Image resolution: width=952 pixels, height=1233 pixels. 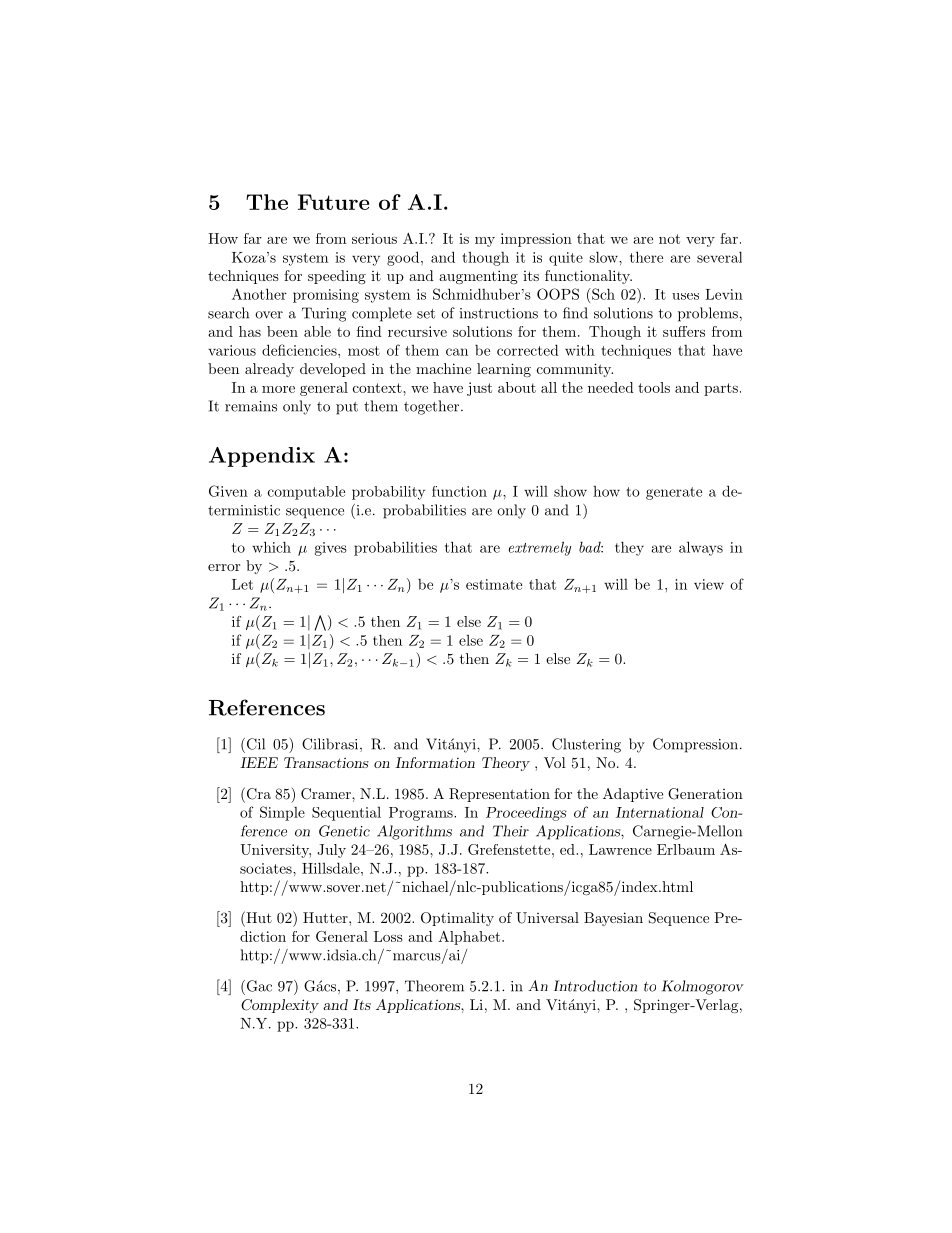 What do you see at coordinates (333, 202) in the page?
I see `Future` at bounding box center [333, 202].
